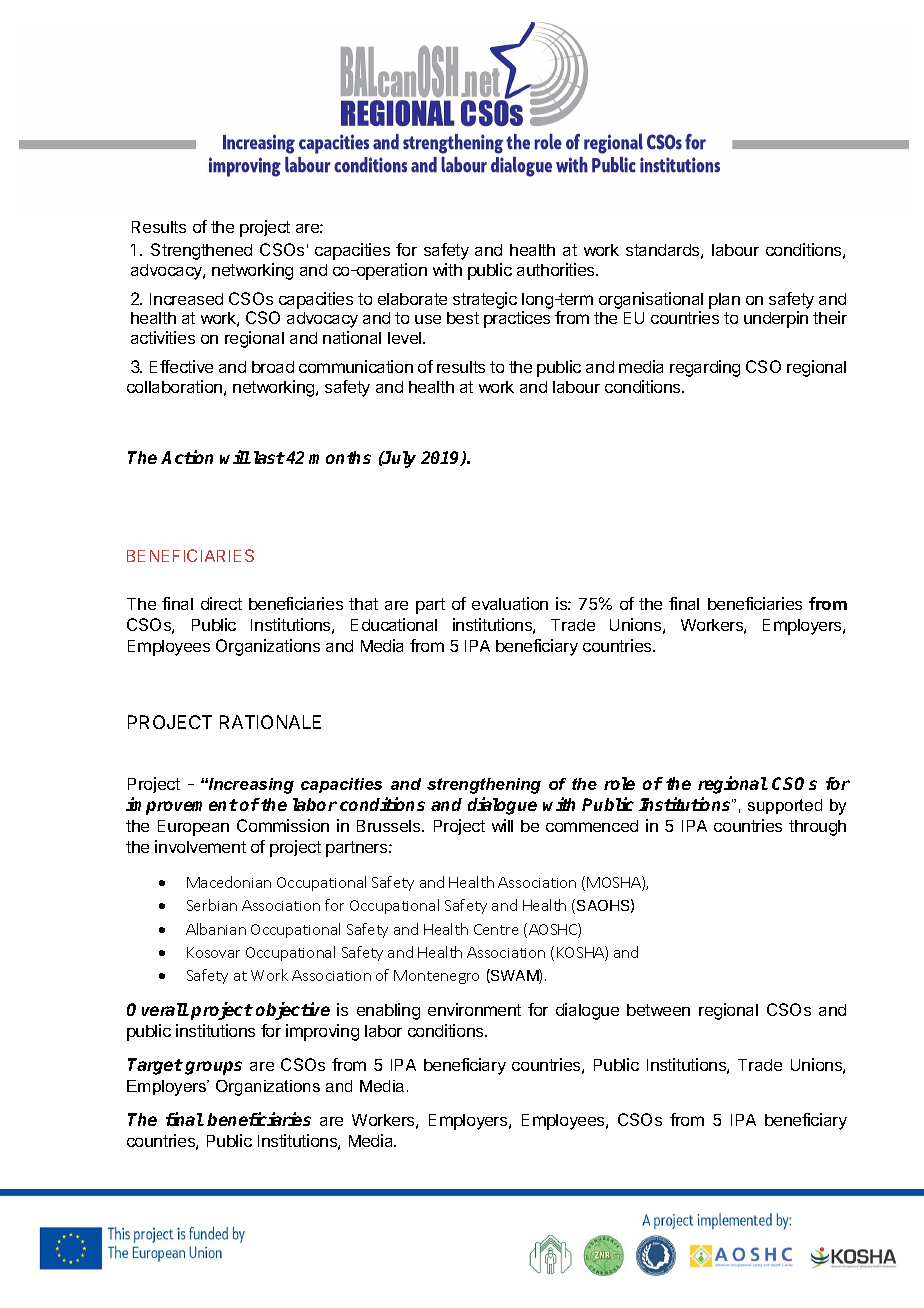 The image size is (924, 1308). I want to click on plan, so click(724, 301).
